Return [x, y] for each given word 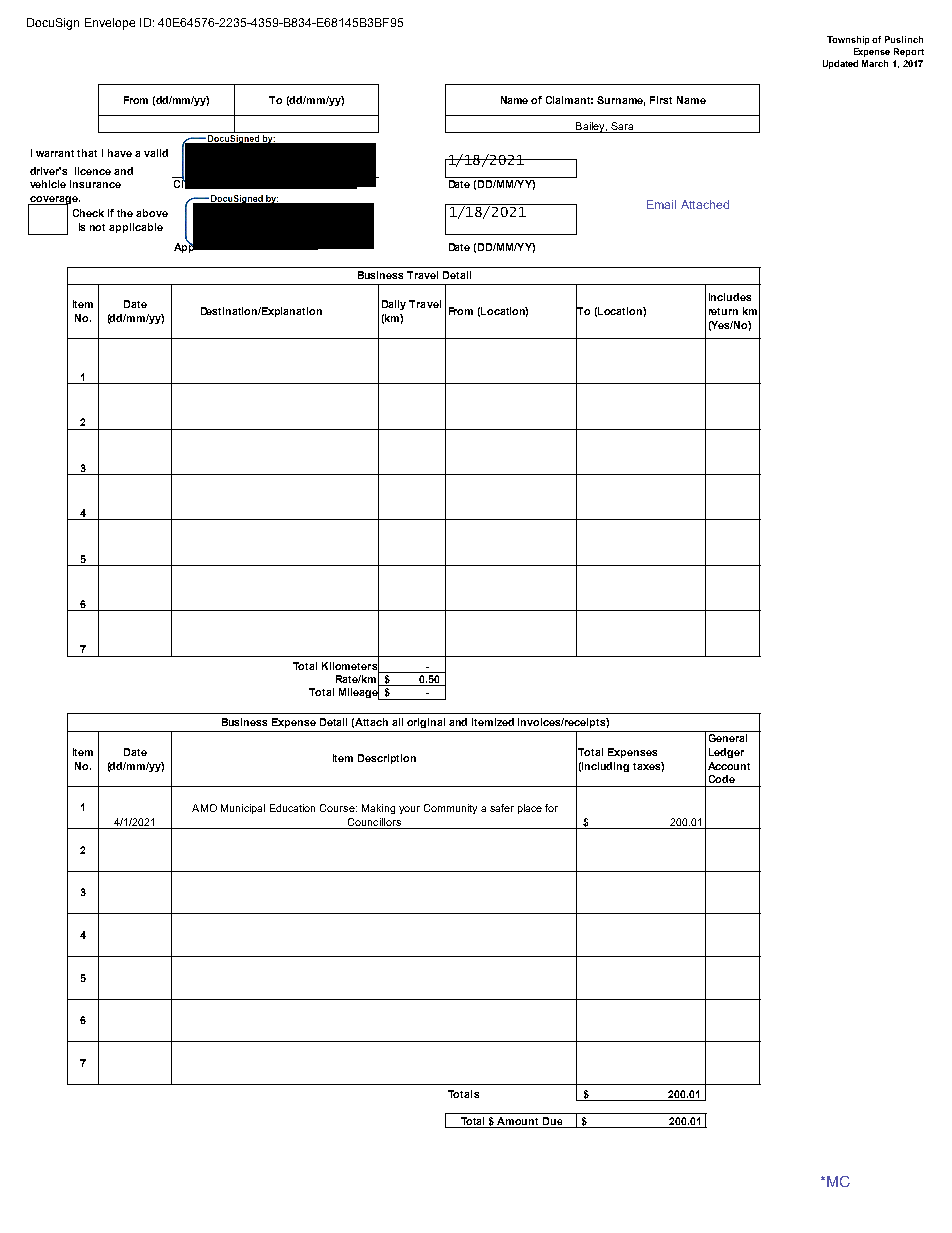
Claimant [569, 100]
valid [156, 153]
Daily [394, 305]
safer [502, 808]
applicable [136, 228]
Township [850, 40]
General [728, 738]
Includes [730, 297]
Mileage [359, 693]
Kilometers [350, 665]
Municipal [243, 809]
